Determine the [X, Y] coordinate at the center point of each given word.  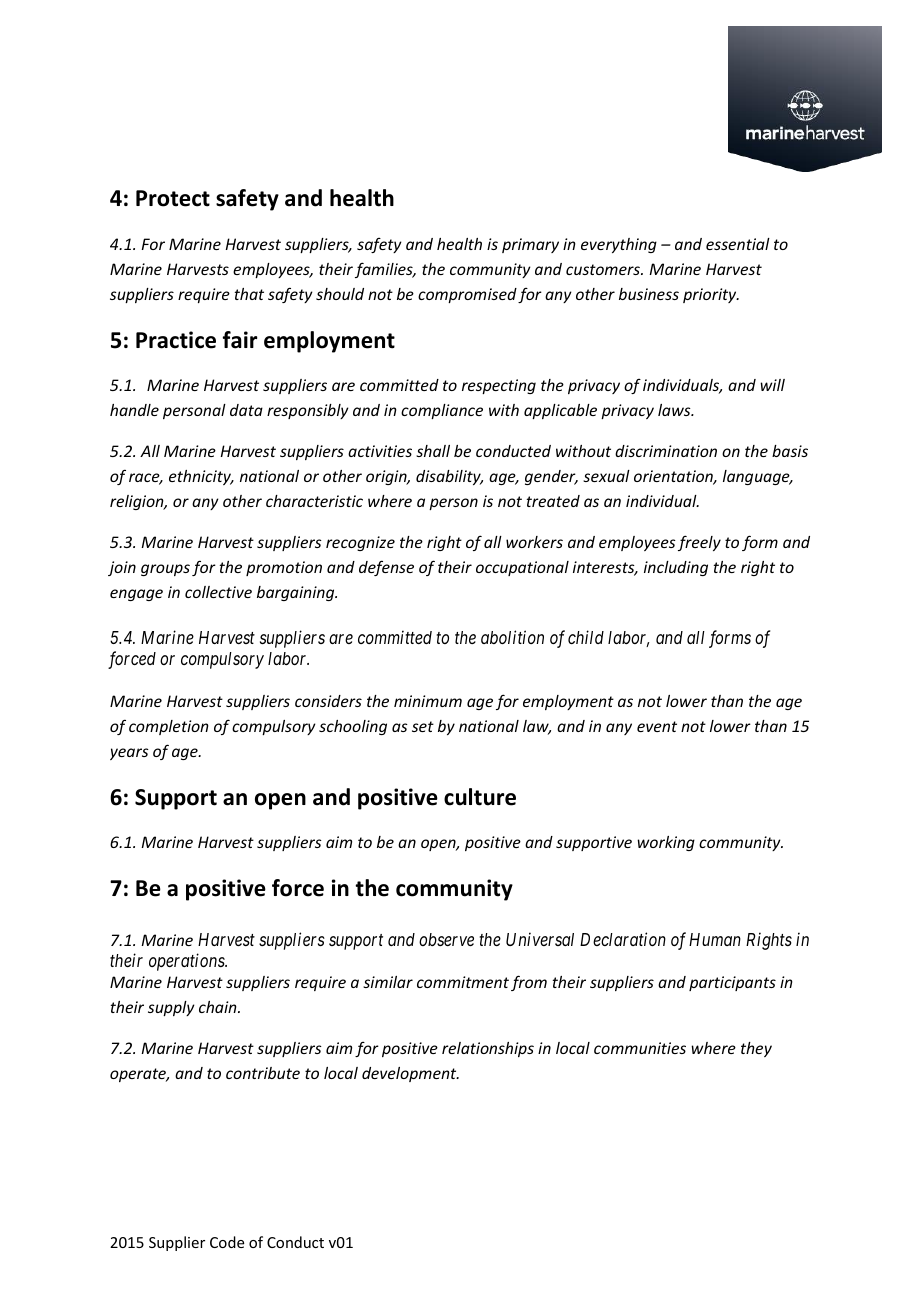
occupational [522, 568]
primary [530, 245]
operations [188, 962]
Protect [173, 198]
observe [446, 939]
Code [227, 1242]
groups [165, 570]
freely [699, 543]
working [666, 843]
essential [738, 244]
